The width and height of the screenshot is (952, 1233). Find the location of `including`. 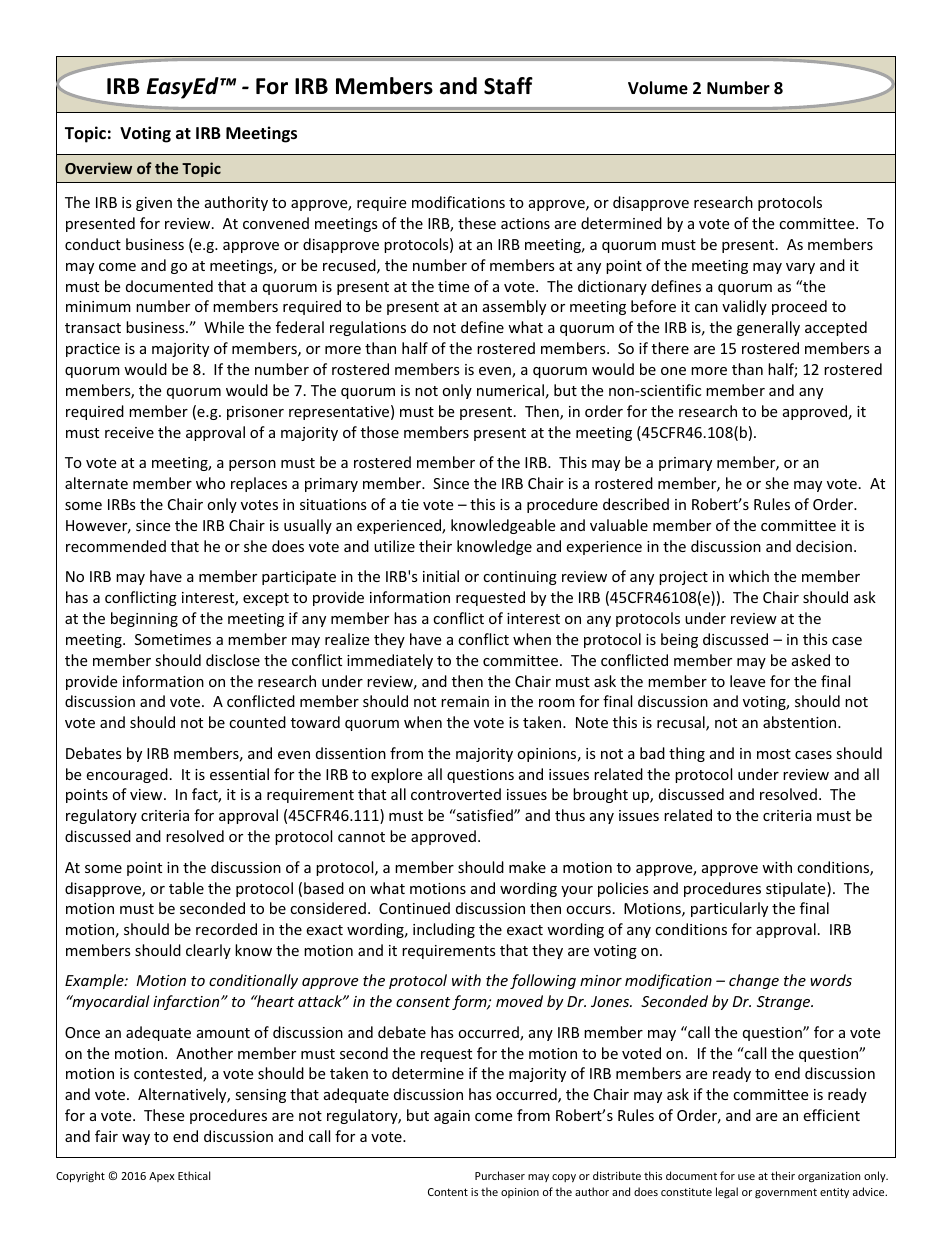

including is located at coordinates (444, 930).
